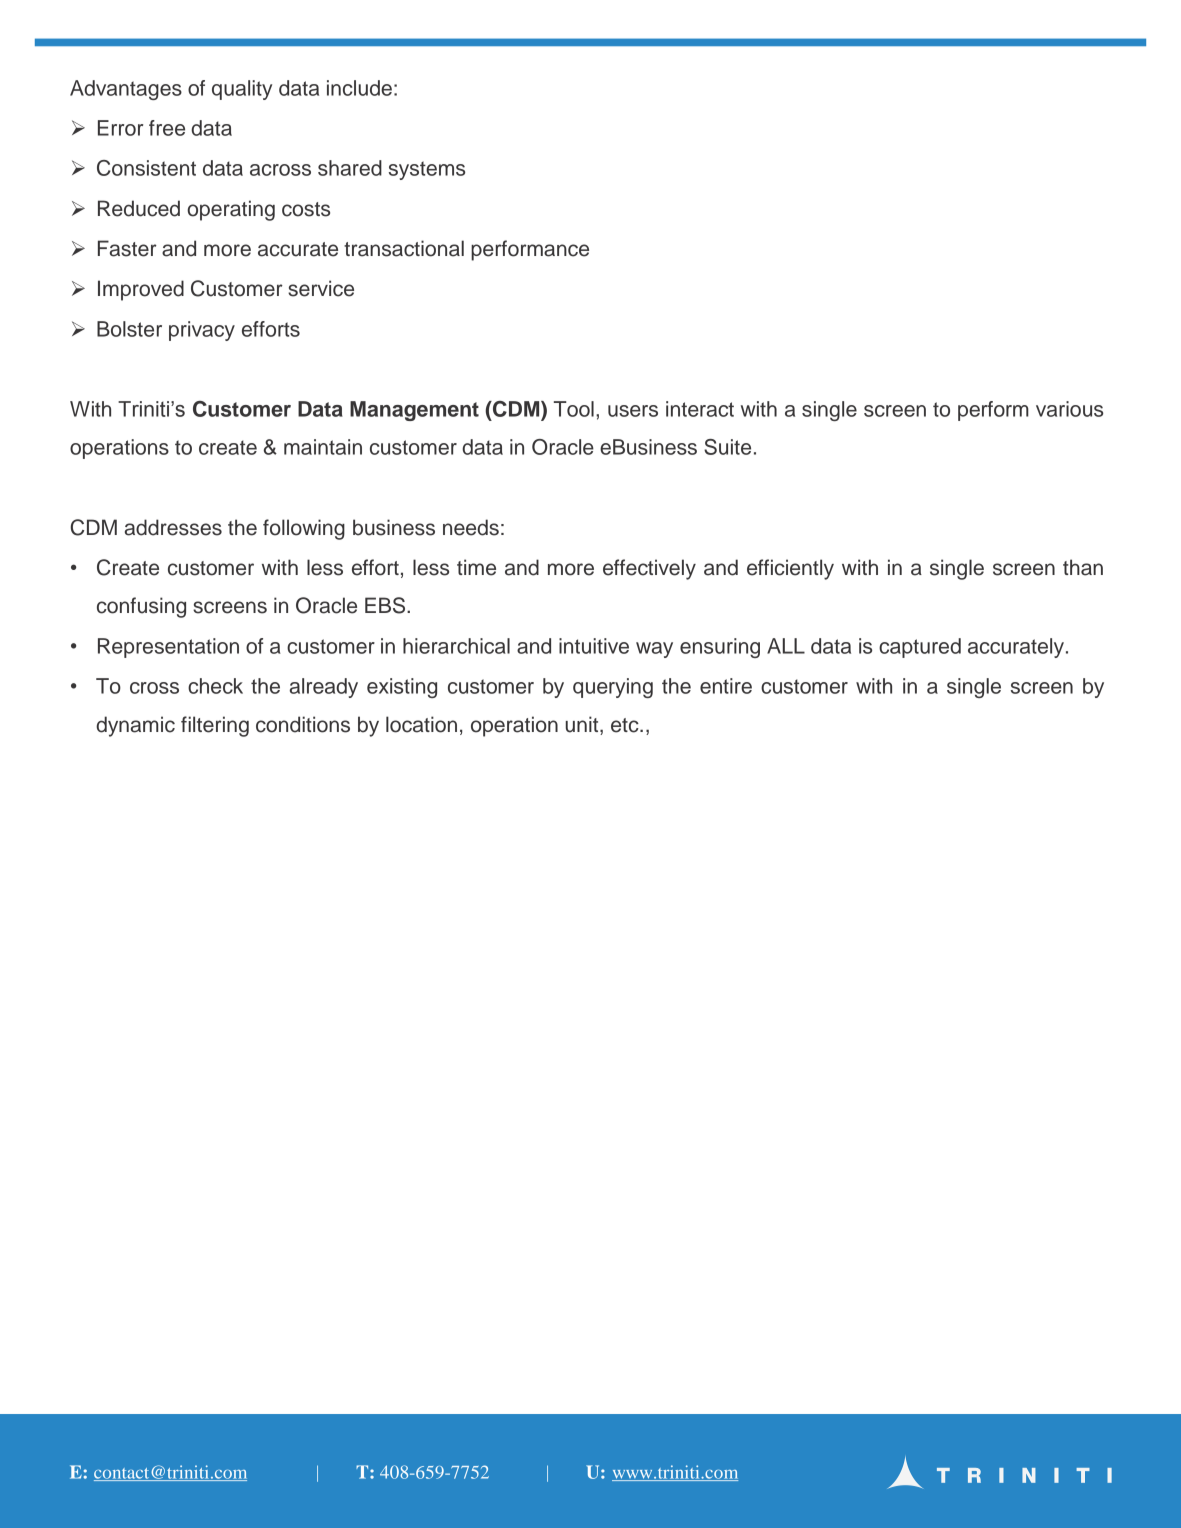 The height and width of the document is (1528, 1181). I want to click on than, so click(1083, 567).
